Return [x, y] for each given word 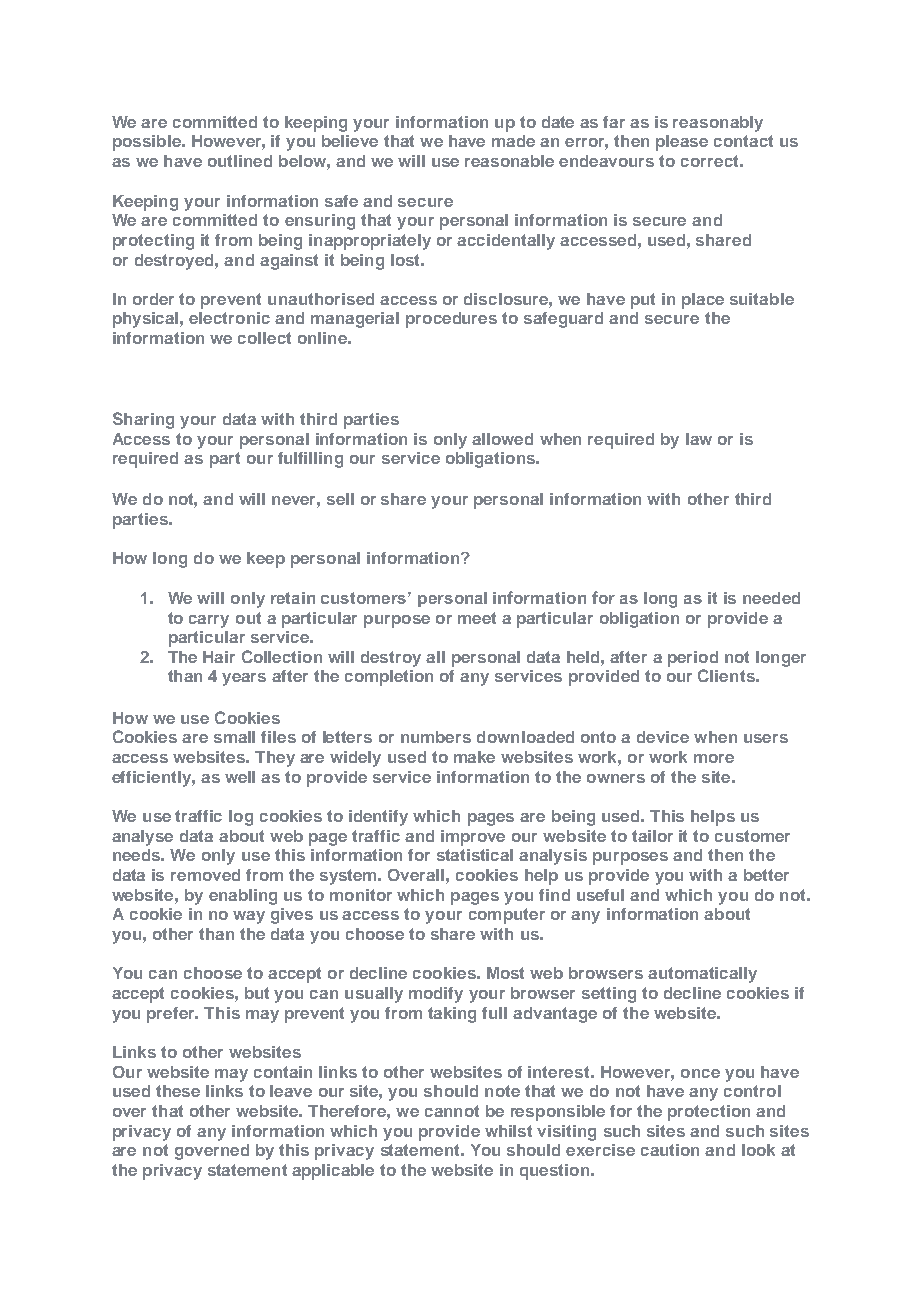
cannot [452, 1111]
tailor [652, 836]
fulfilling [310, 460]
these [178, 1091]
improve [473, 838]
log [241, 818]
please [682, 143]
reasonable [509, 161]
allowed [502, 439]
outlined [240, 161]
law [699, 439]
